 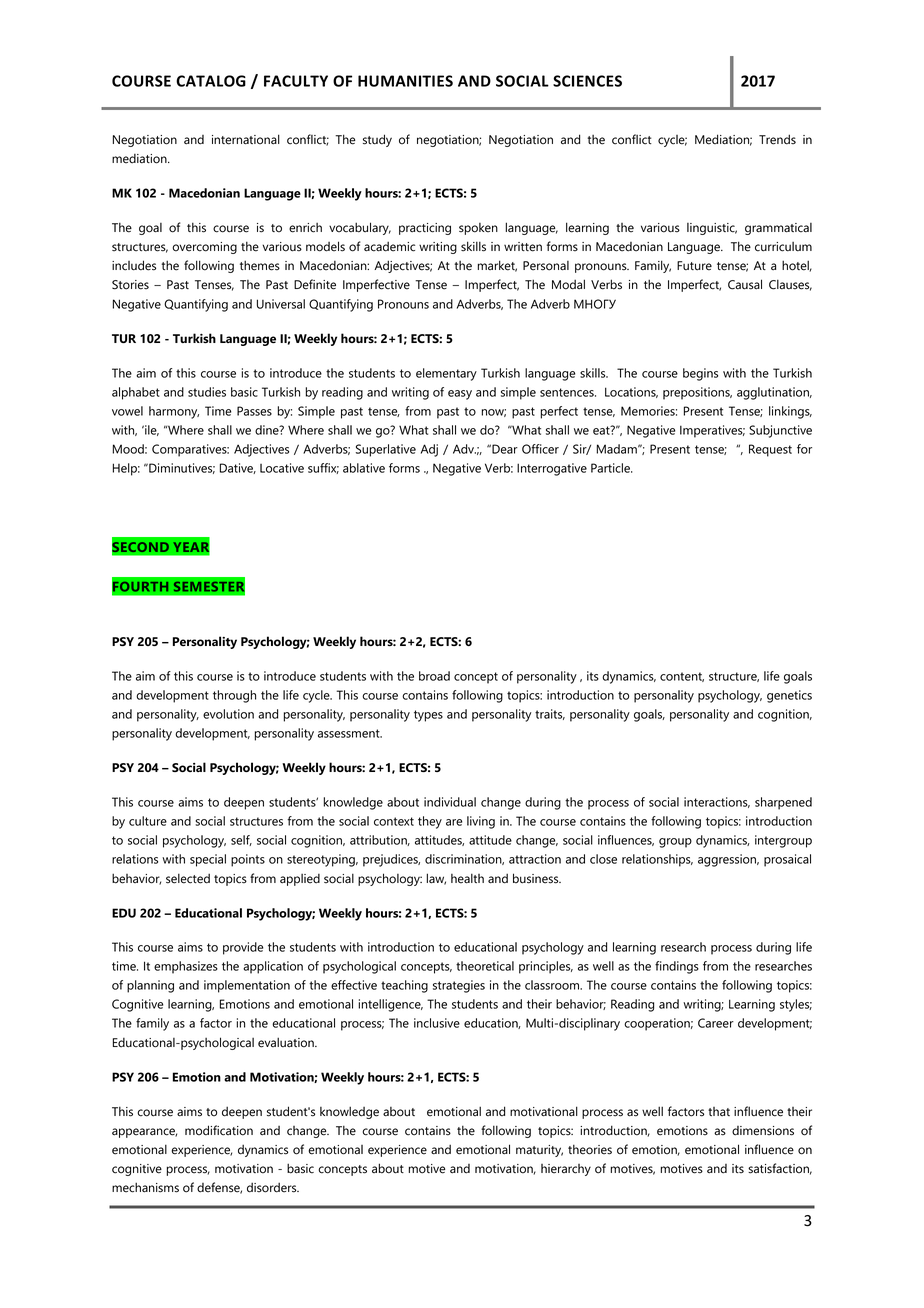 What do you see at coordinates (234, 696) in the screenshot?
I see `through` at bounding box center [234, 696].
